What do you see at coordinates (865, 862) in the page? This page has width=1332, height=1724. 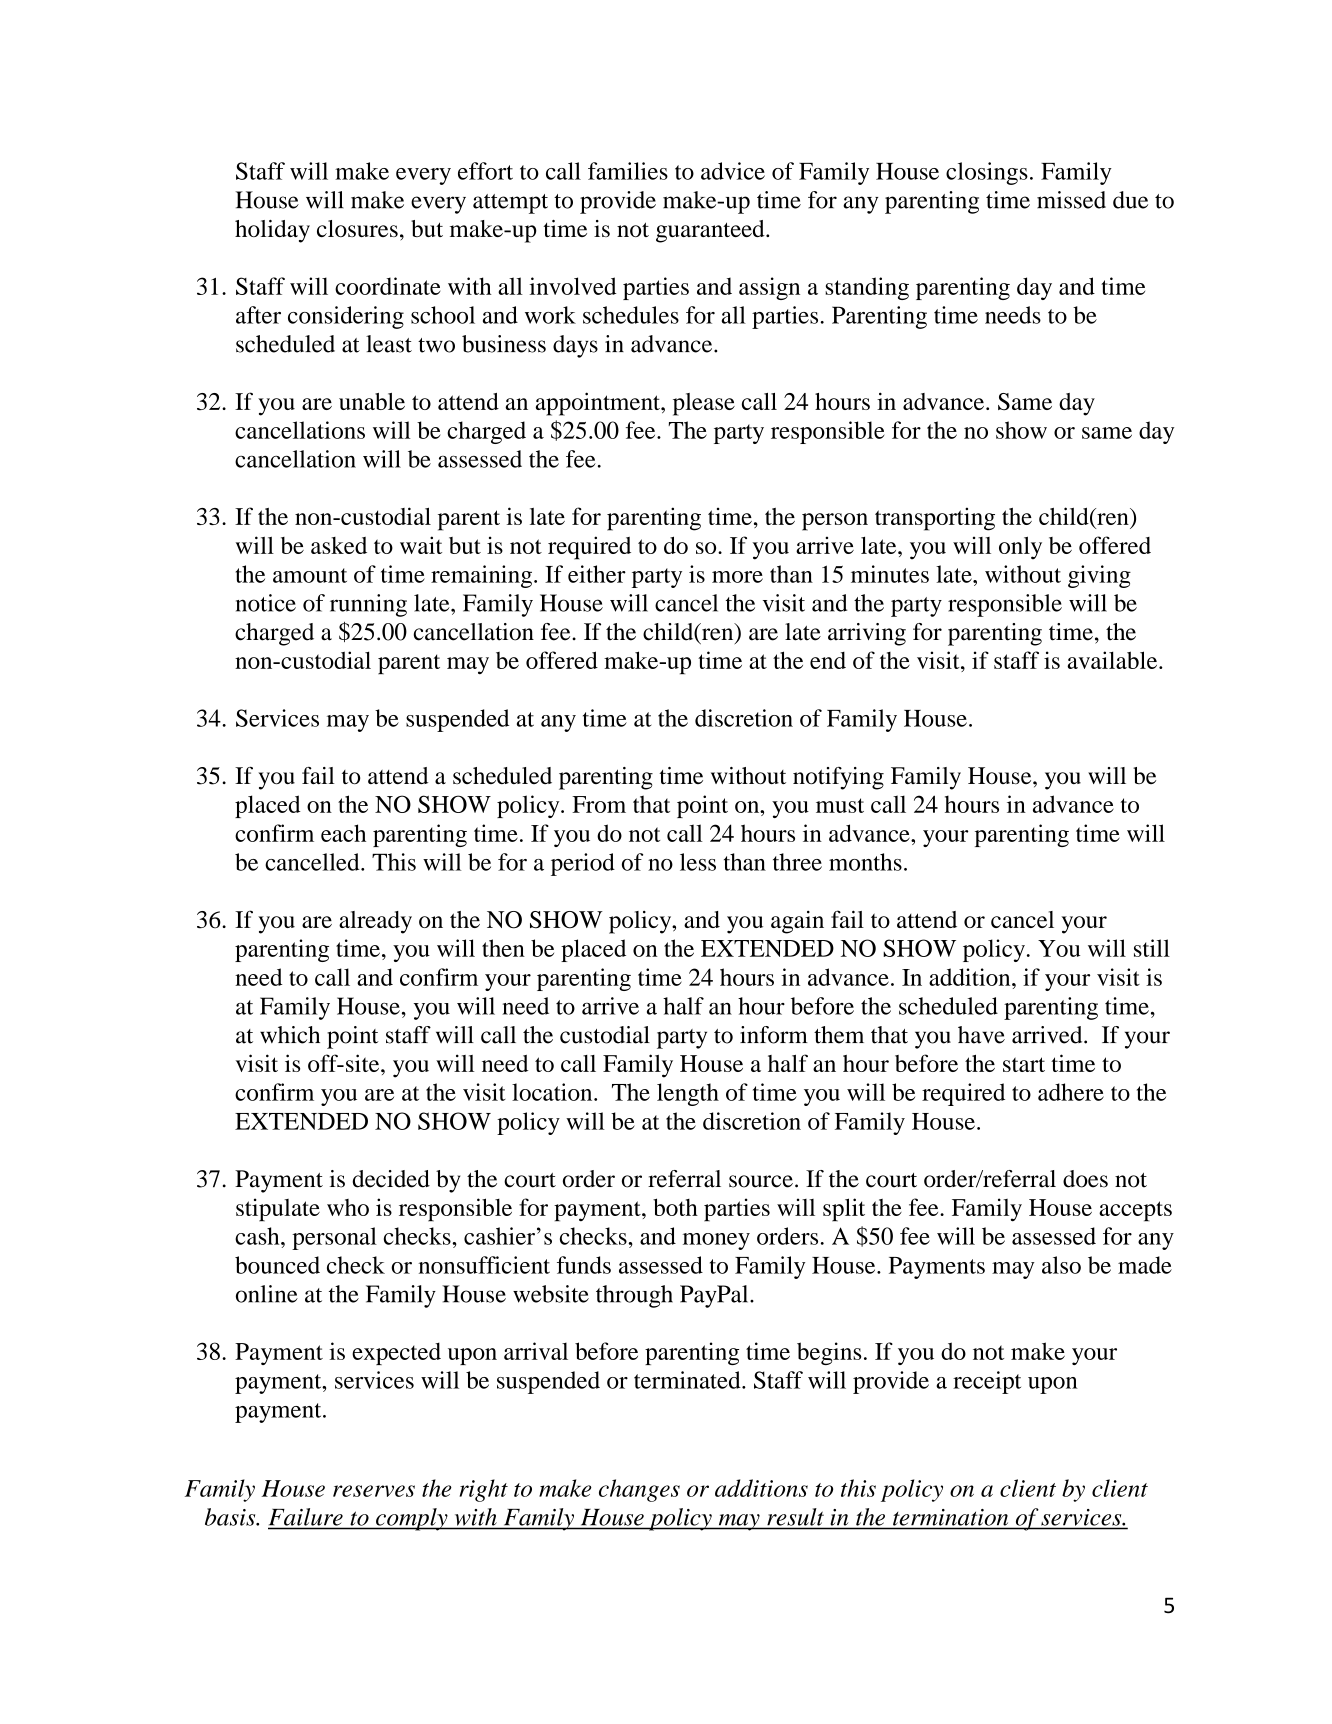 I see `months` at bounding box center [865, 862].
